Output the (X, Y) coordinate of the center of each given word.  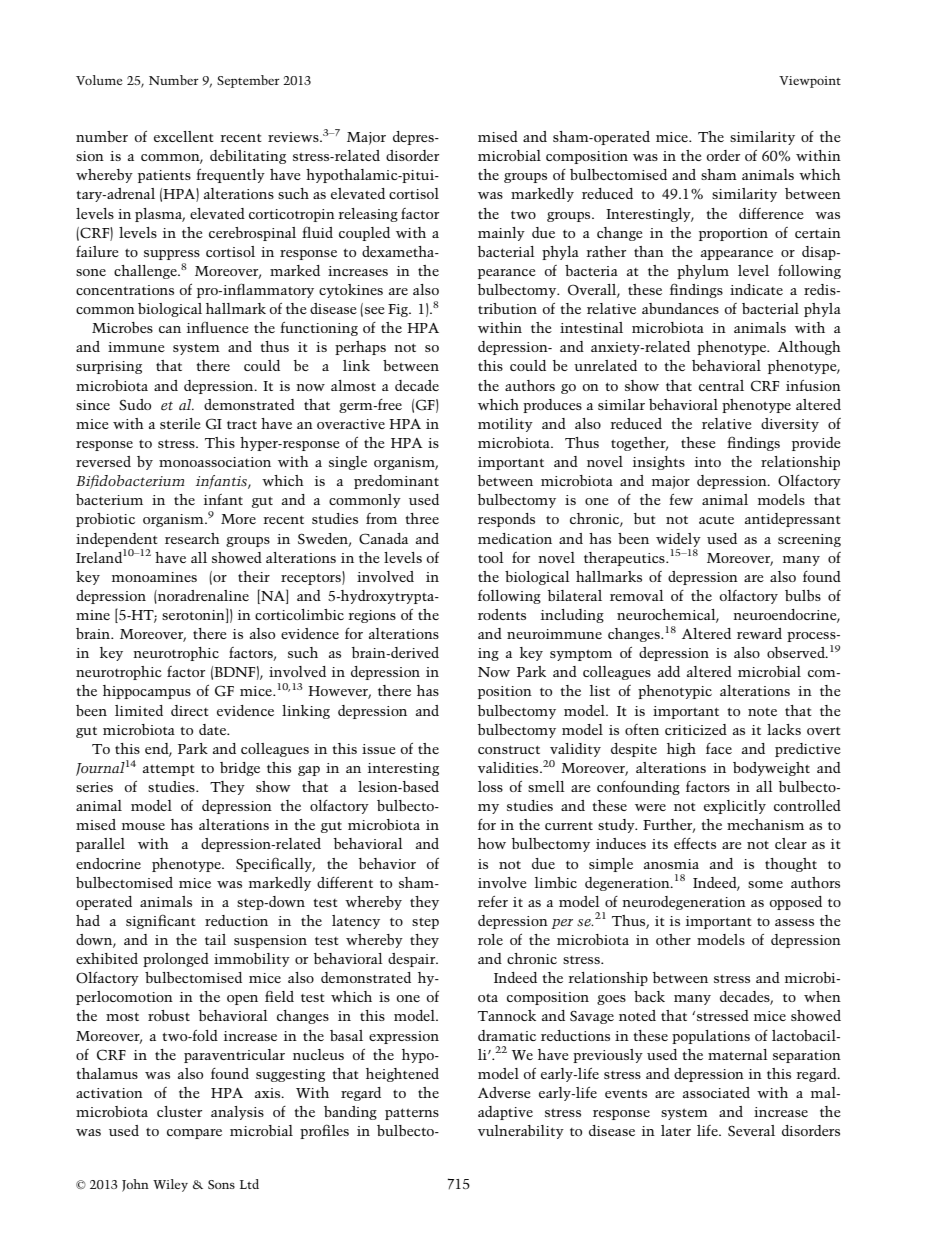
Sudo (135, 404)
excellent (184, 136)
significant (161, 921)
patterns (412, 1114)
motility (505, 425)
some (765, 884)
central (721, 385)
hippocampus (147, 692)
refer (493, 901)
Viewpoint (810, 82)
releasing (368, 215)
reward (759, 633)
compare (194, 1134)
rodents (502, 614)
